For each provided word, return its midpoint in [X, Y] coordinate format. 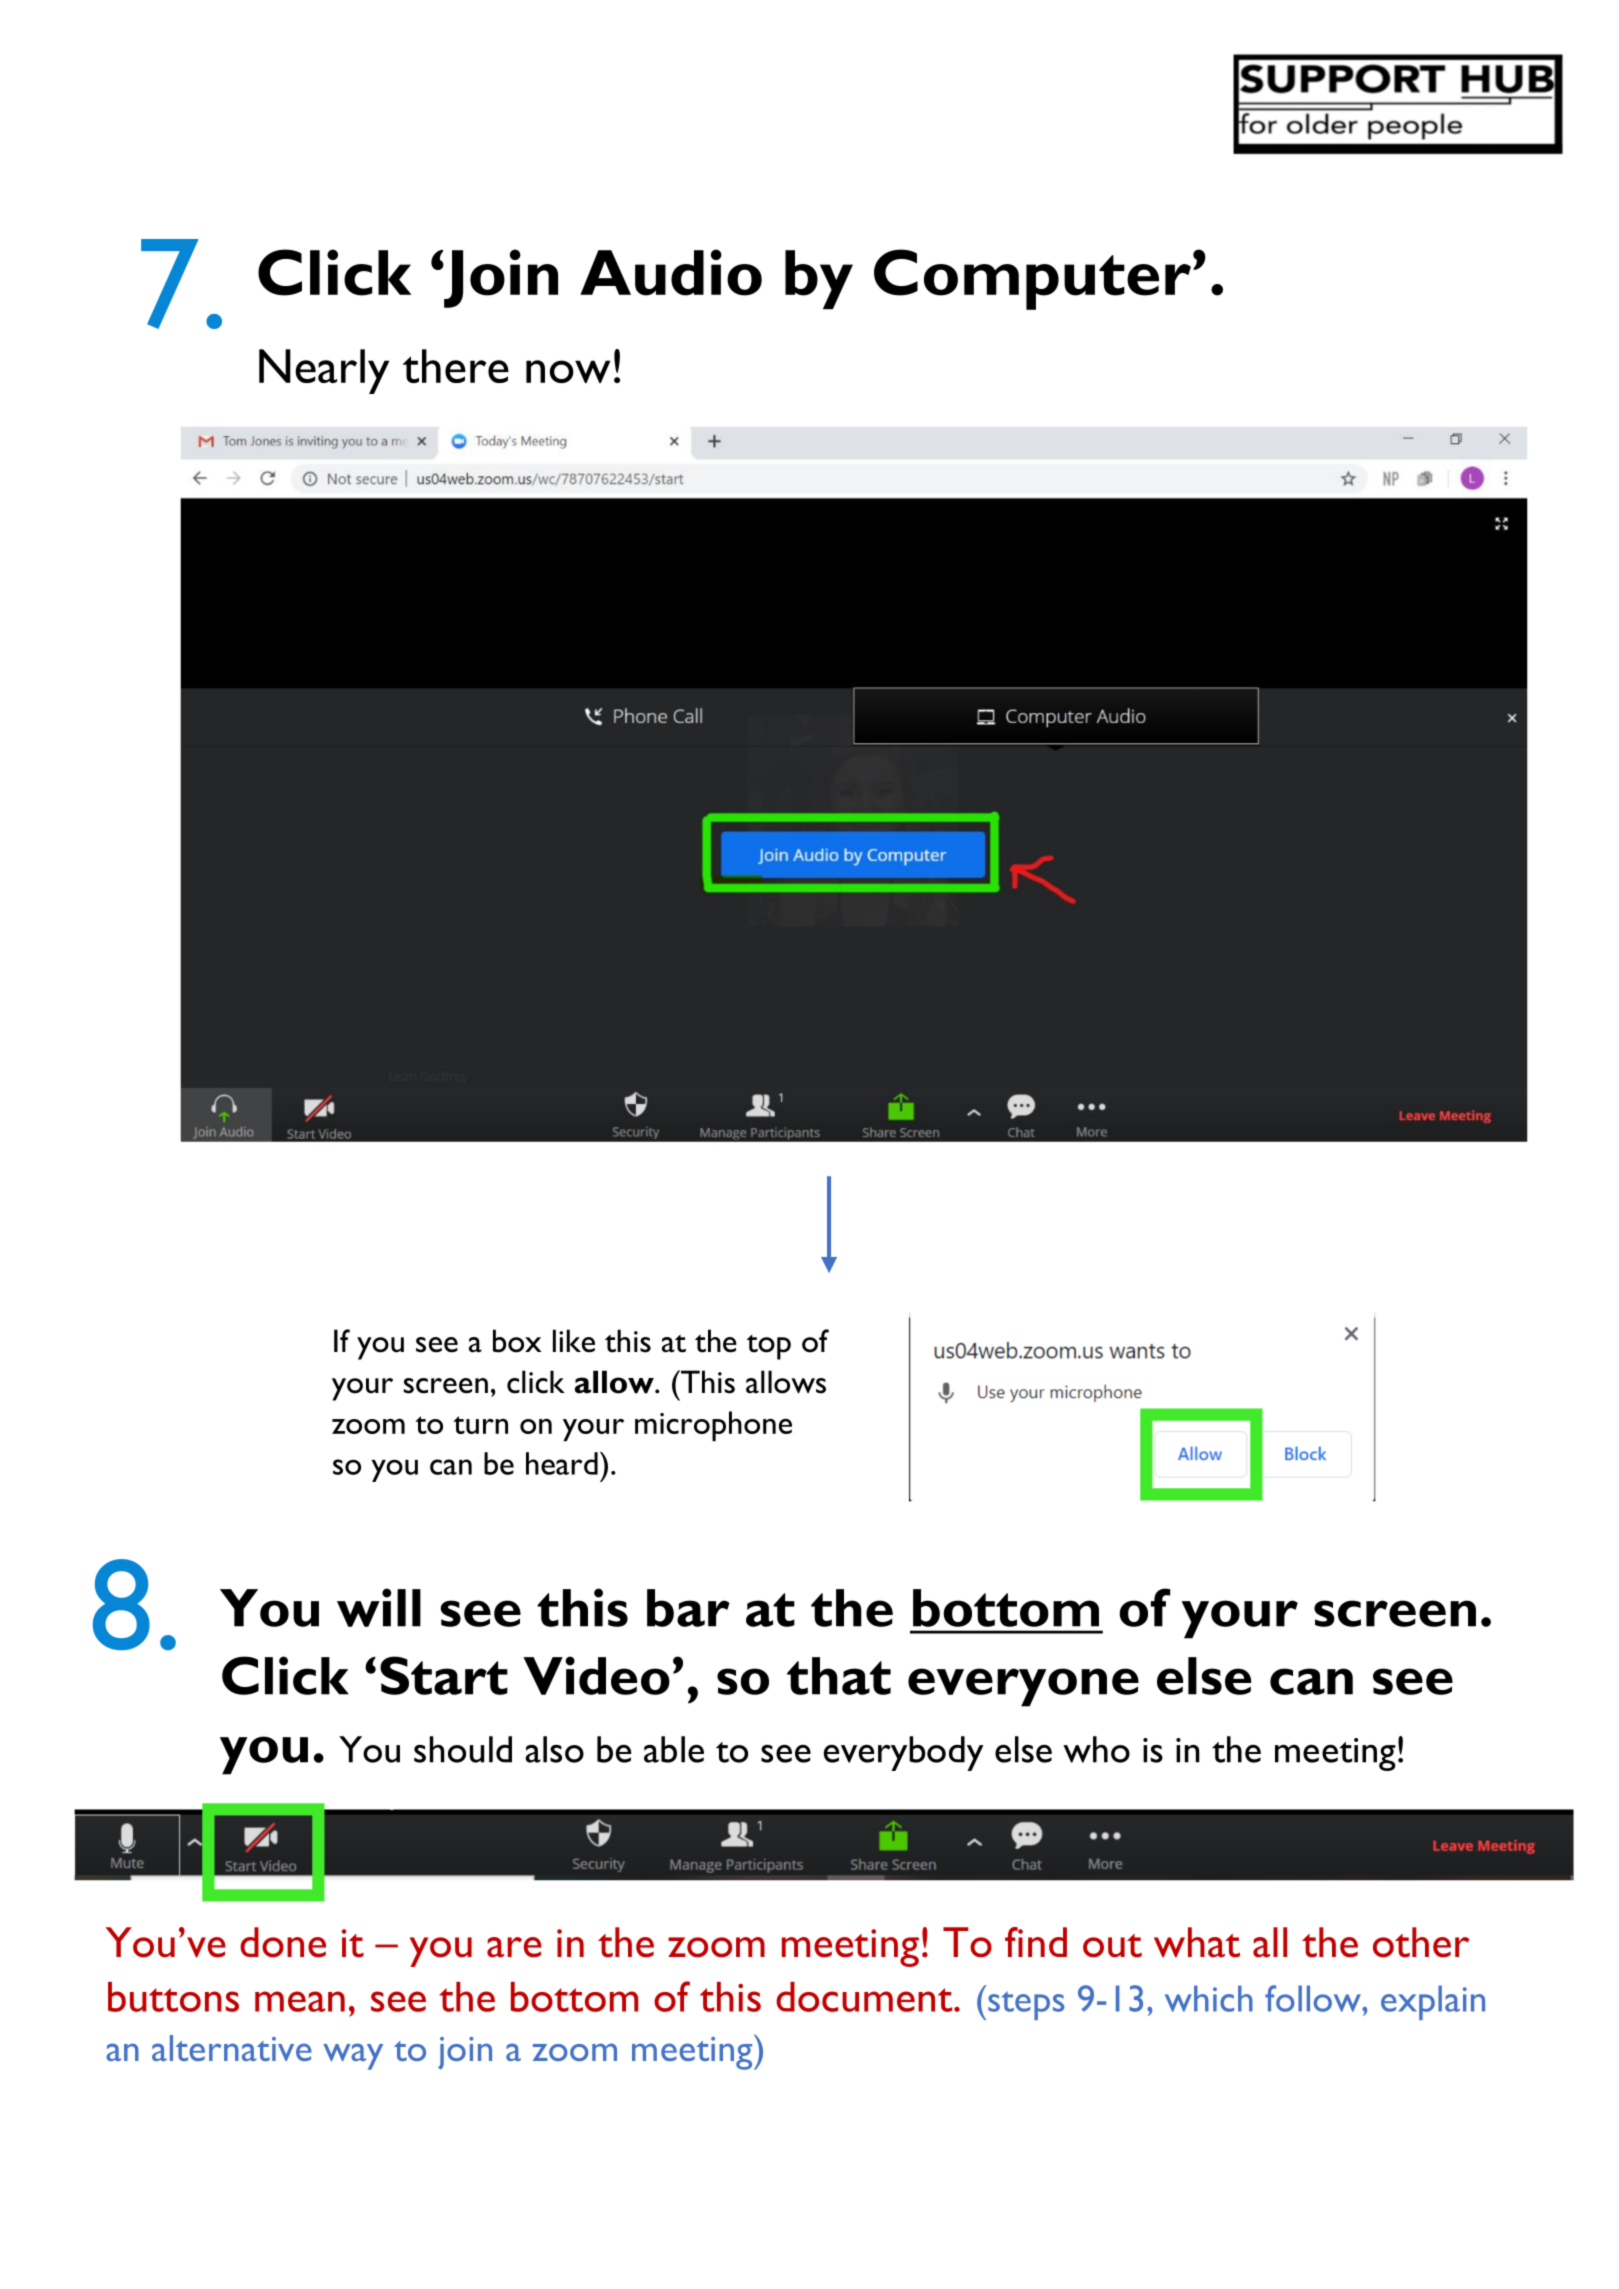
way [353, 2056]
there [456, 366]
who [1096, 1749]
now [568, 371]
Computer [1034, 279]
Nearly [324, 371]
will [379, 1607]
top [769, 1347]
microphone [713, 1426]
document [865, 1997]
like [574, 1341]
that [839, 1676]
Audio [671, 272]
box [517, 1341]
